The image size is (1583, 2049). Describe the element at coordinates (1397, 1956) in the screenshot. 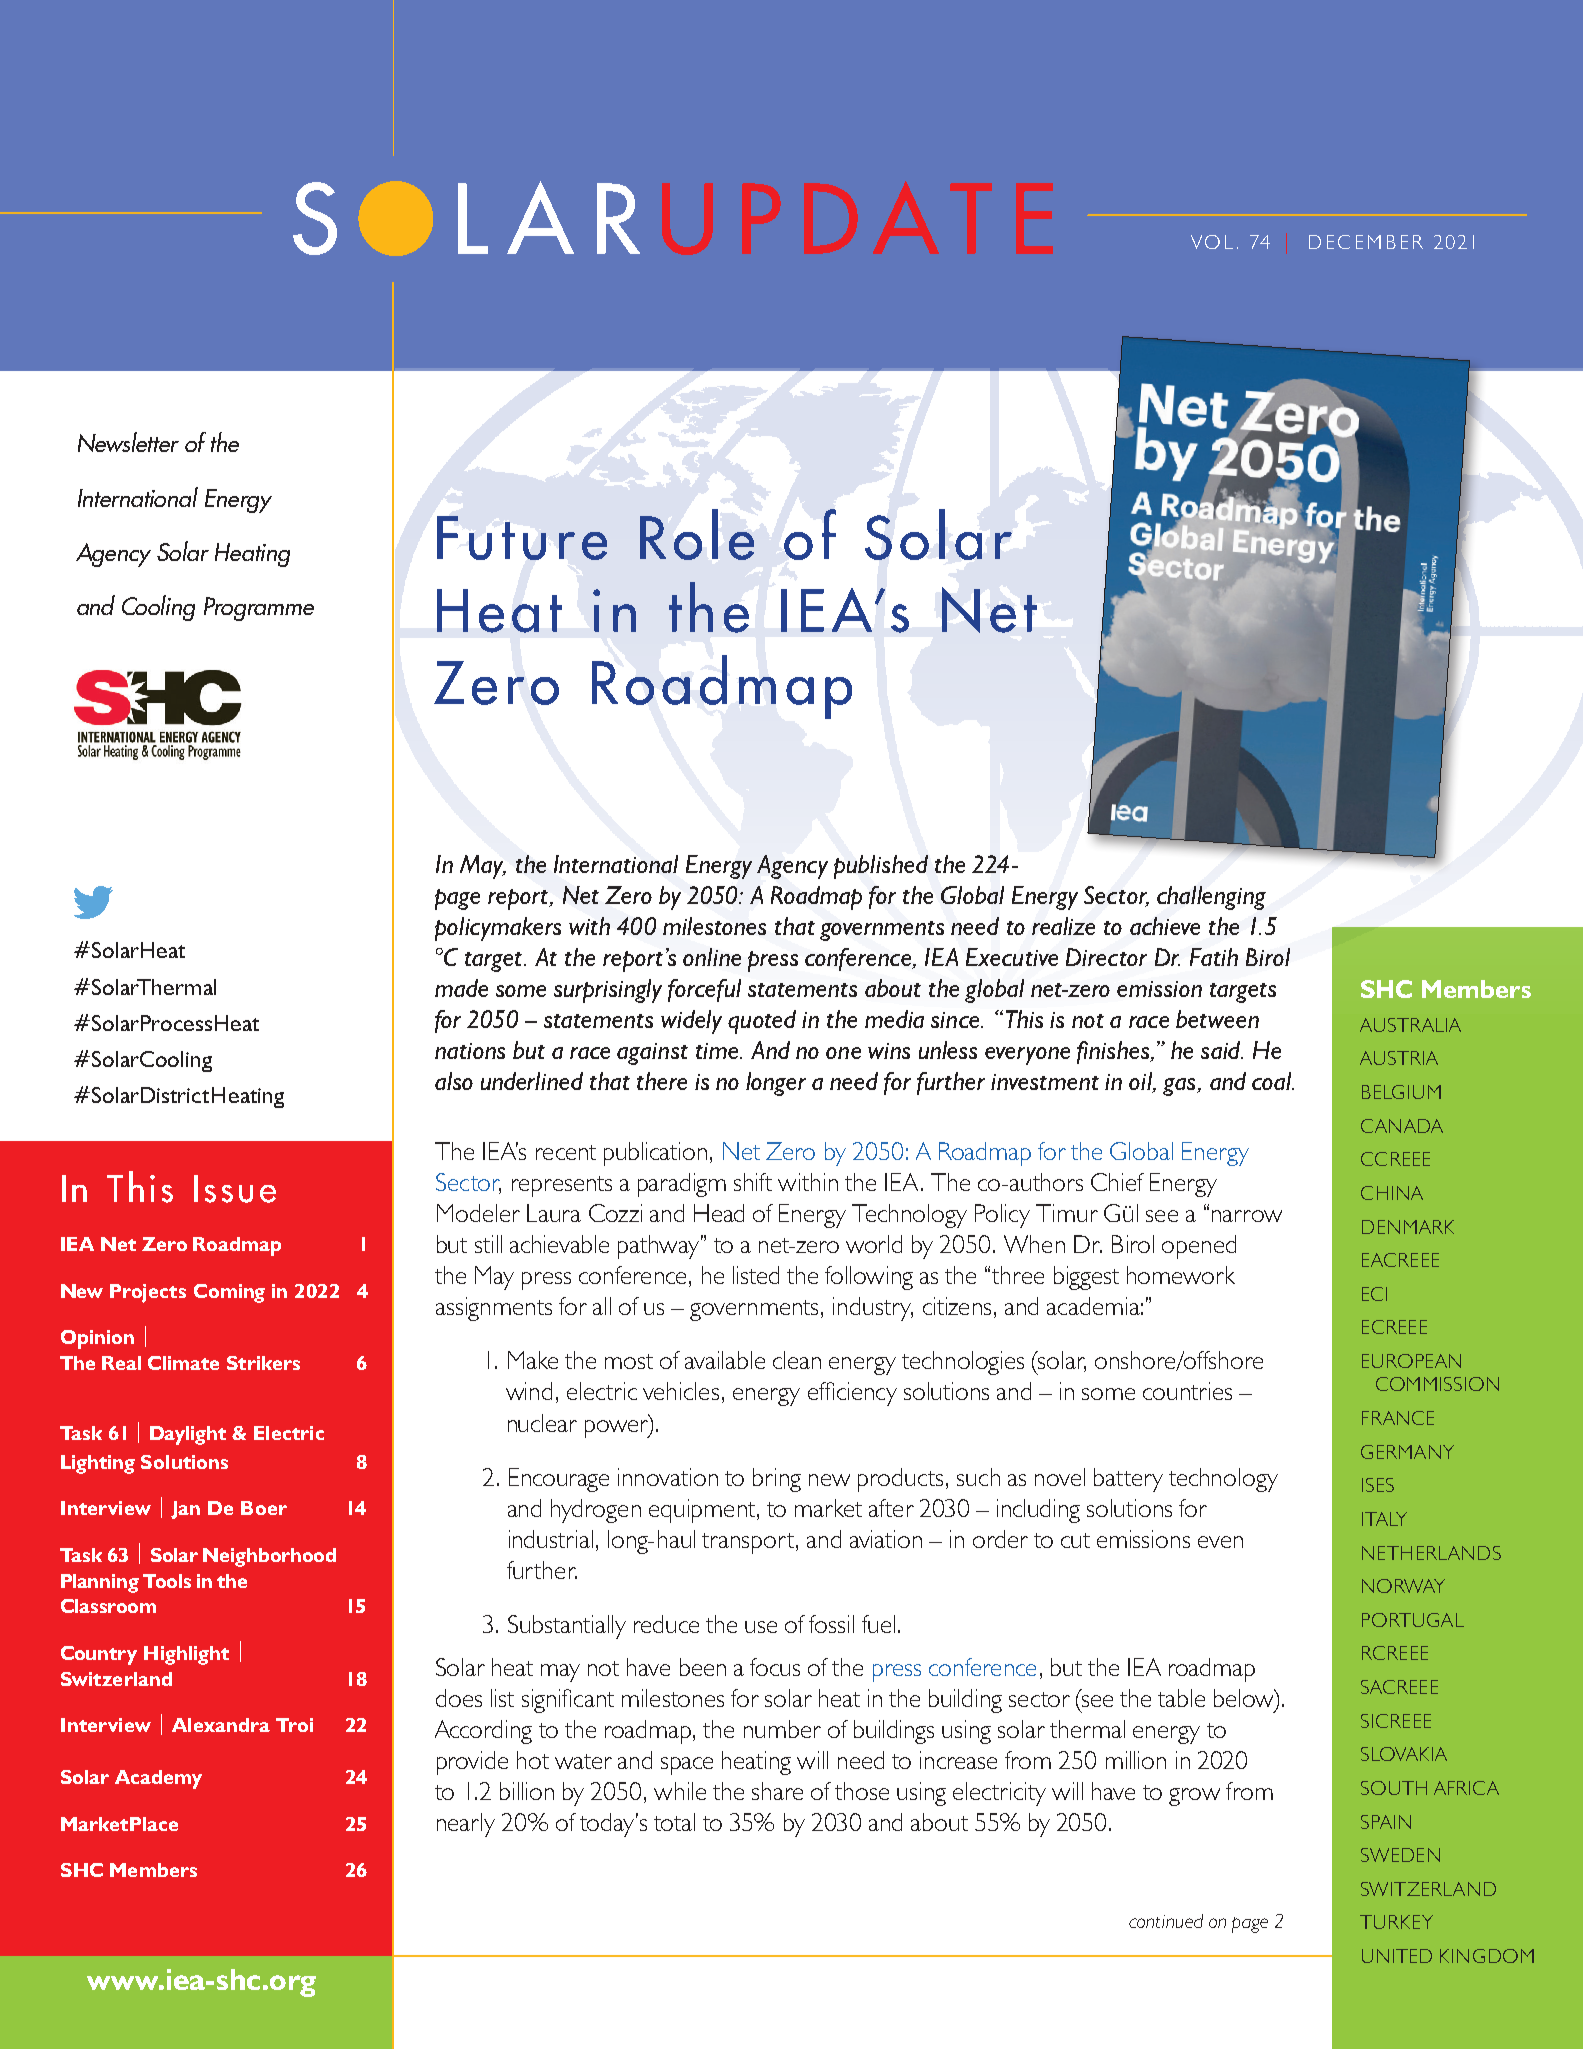

I see `UNITED` at that location.
